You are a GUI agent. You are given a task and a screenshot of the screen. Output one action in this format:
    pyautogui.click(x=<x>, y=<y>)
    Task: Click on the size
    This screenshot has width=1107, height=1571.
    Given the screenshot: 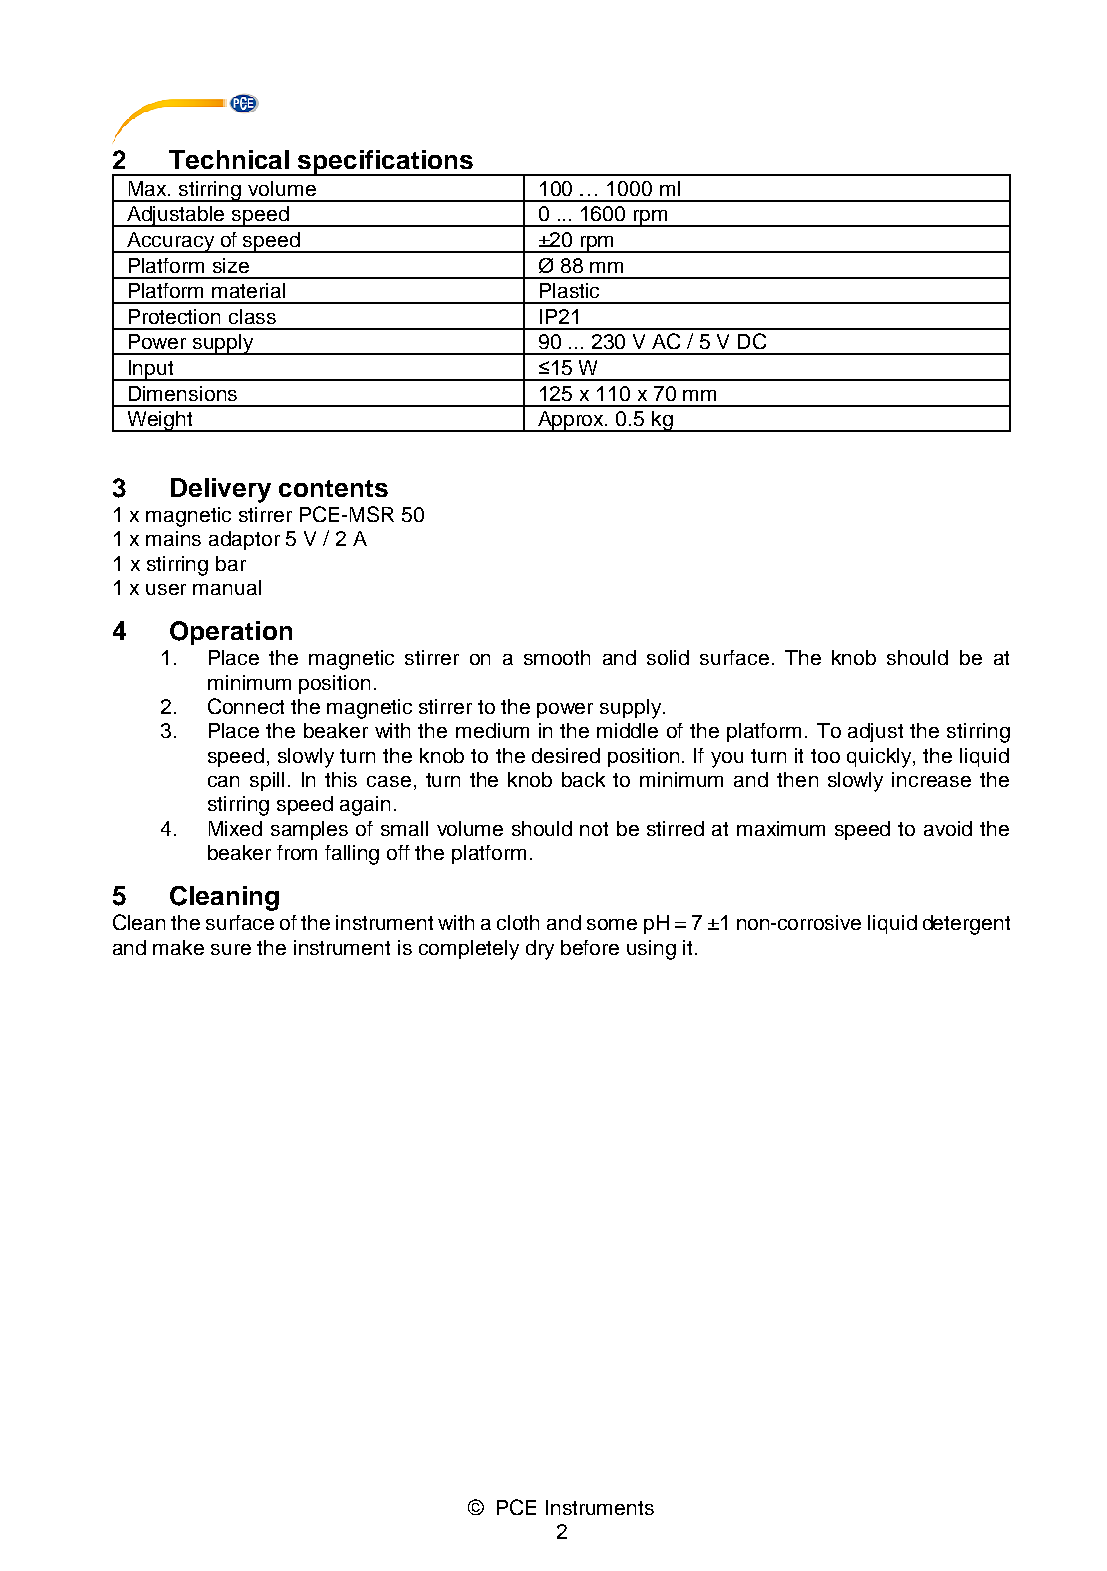 What is the action you would take?
    pyautogui.click(x=231, y=265)
